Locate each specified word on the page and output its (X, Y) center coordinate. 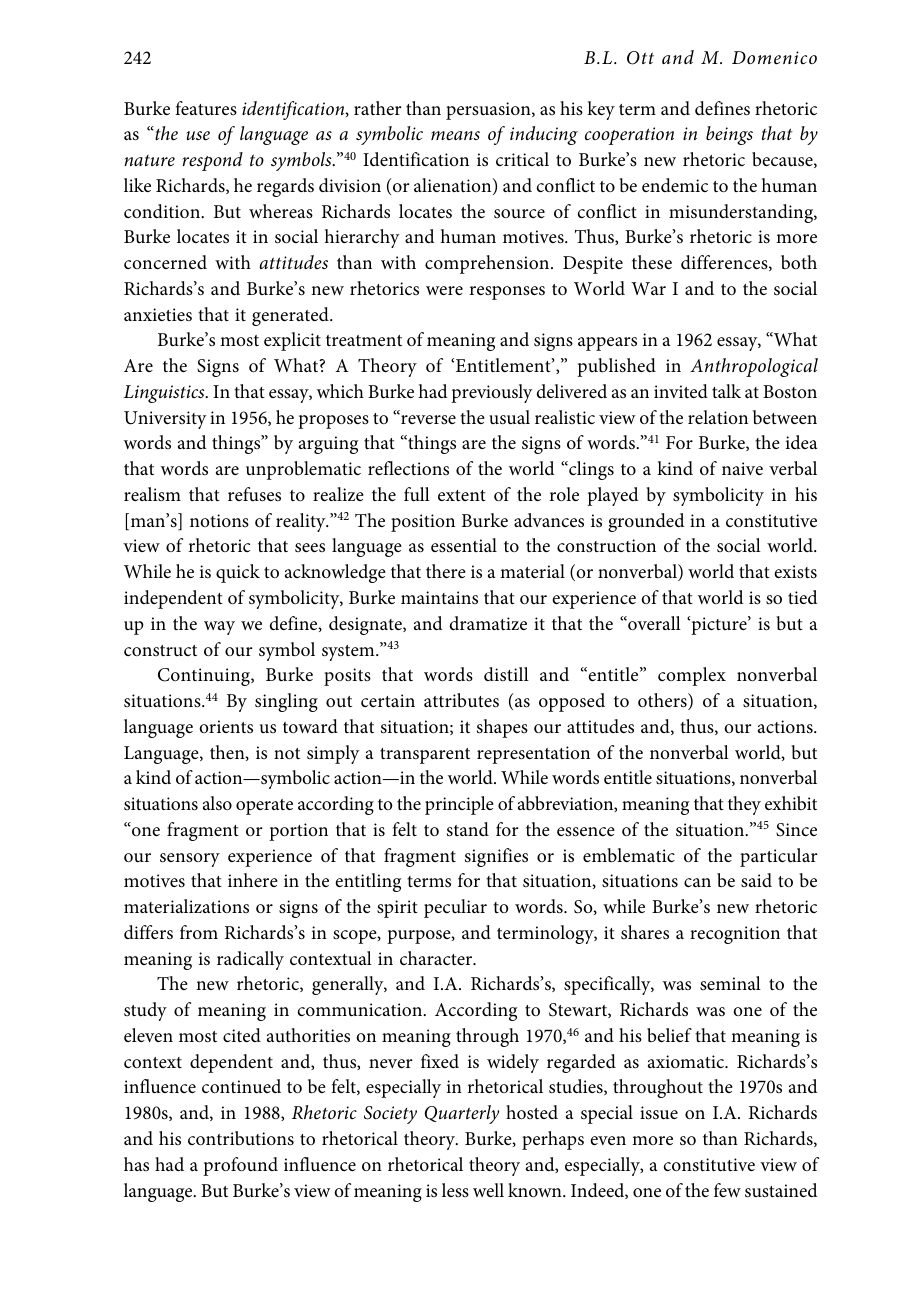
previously (492, 393)
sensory (190, 860)
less (455, 1190)
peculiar (455, 908)
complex (692, 676)
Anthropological (754, 367)
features (206, 108)
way (219, 628)
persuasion (489, 111)
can (697, 882)
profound (240, 1166)
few (727, 1190)
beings (729, 135)
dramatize (488, 623)
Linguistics (165, 394)
